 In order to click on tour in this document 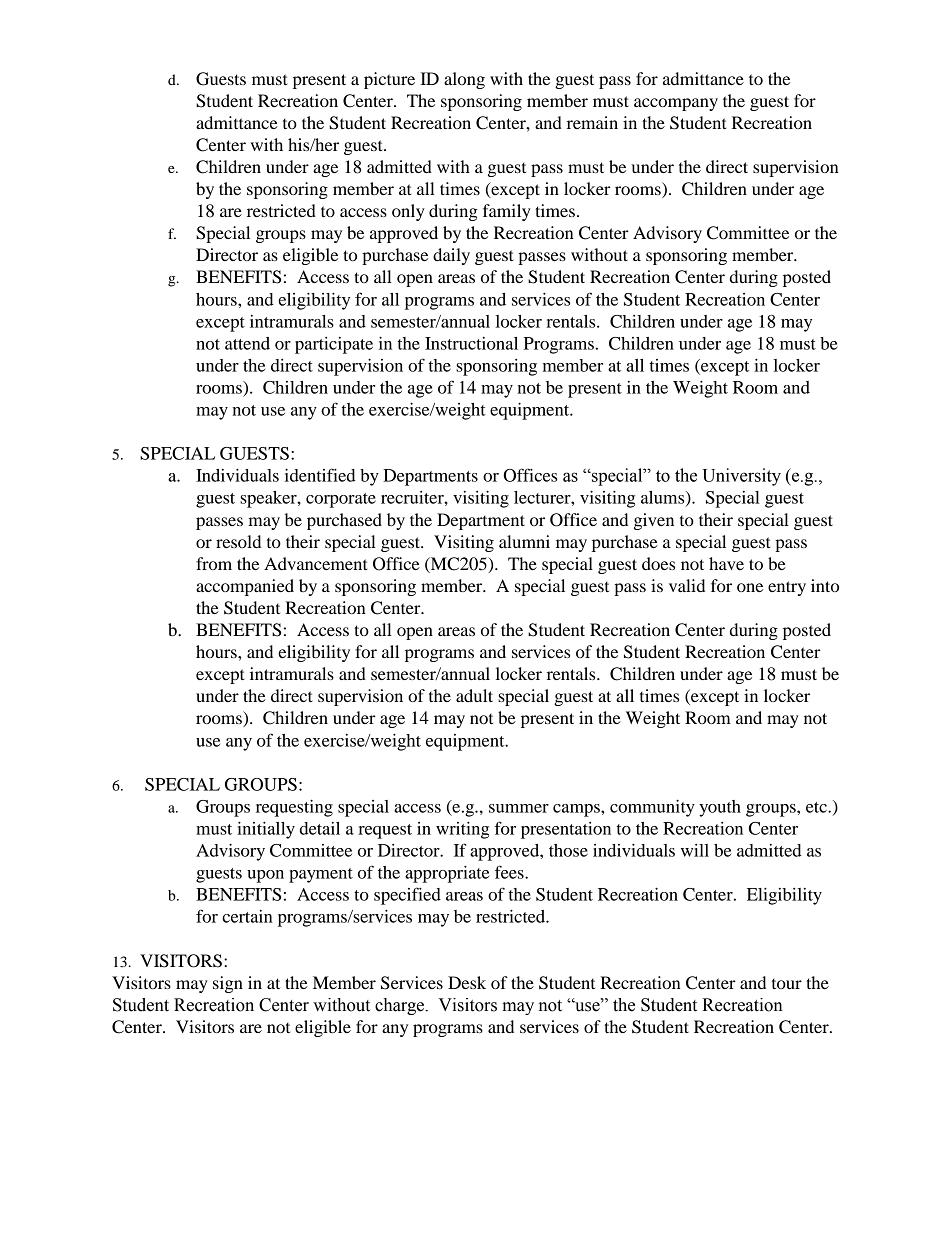, I will do `click(787, 984)`.
